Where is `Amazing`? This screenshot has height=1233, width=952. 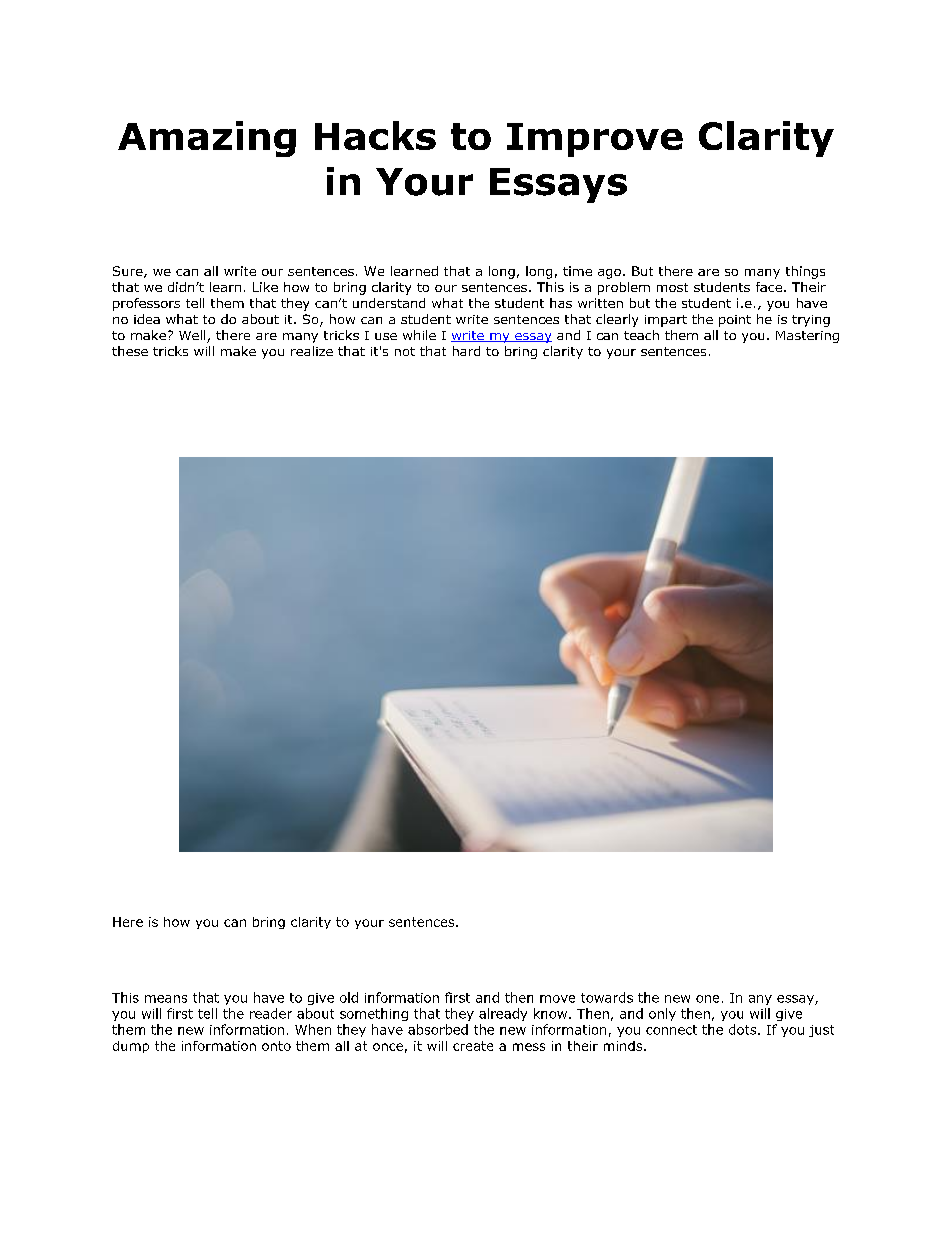 Amazing is located at coordinates (207, 139).
